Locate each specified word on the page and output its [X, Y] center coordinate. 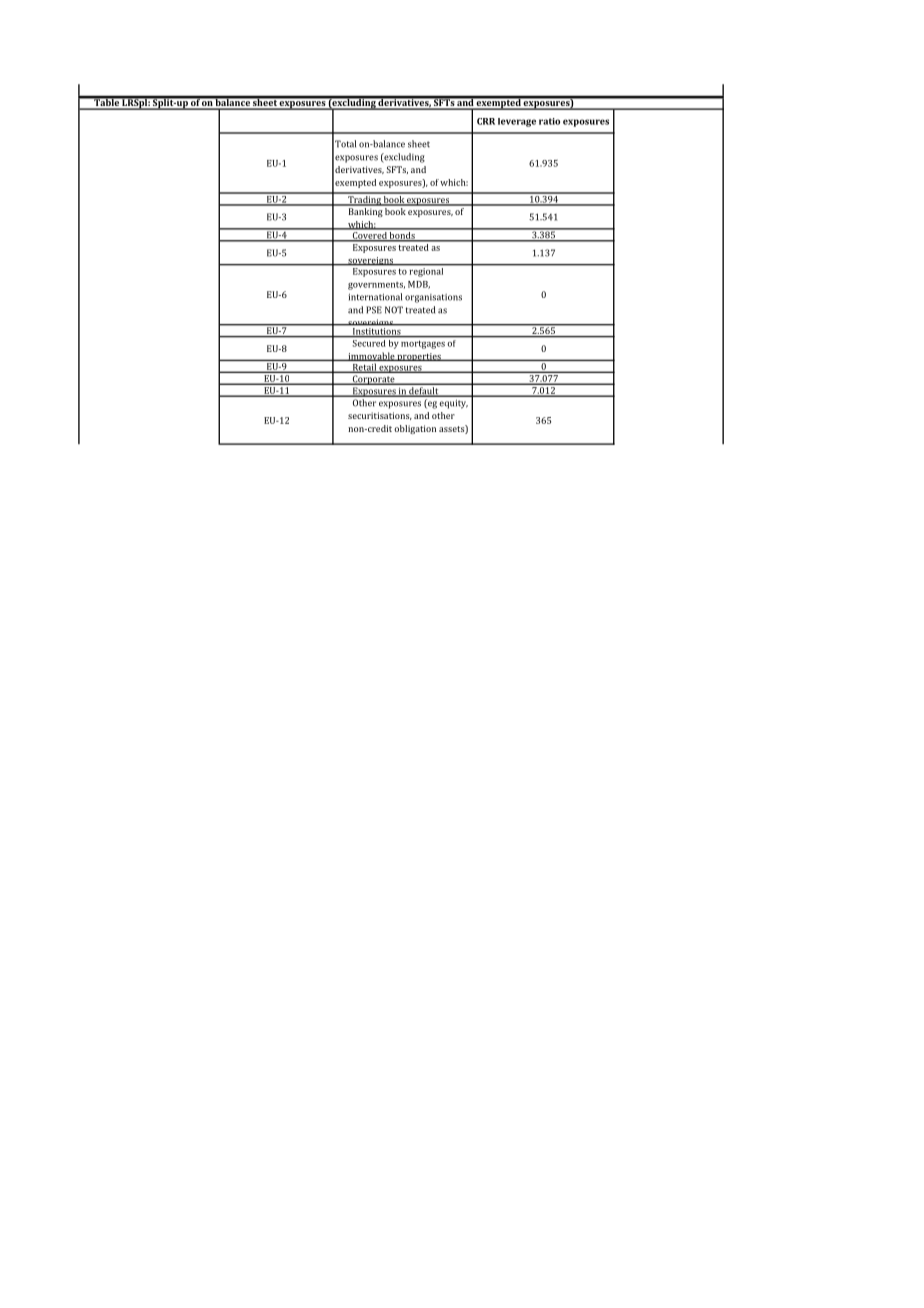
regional [426, 271]
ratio [549, 121]
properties [419, 357]
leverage [517, 122]
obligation [415, 429]
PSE [374, 310]
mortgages [423, 345]
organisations [433, 298]
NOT [394, 310]
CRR [486, 121]
